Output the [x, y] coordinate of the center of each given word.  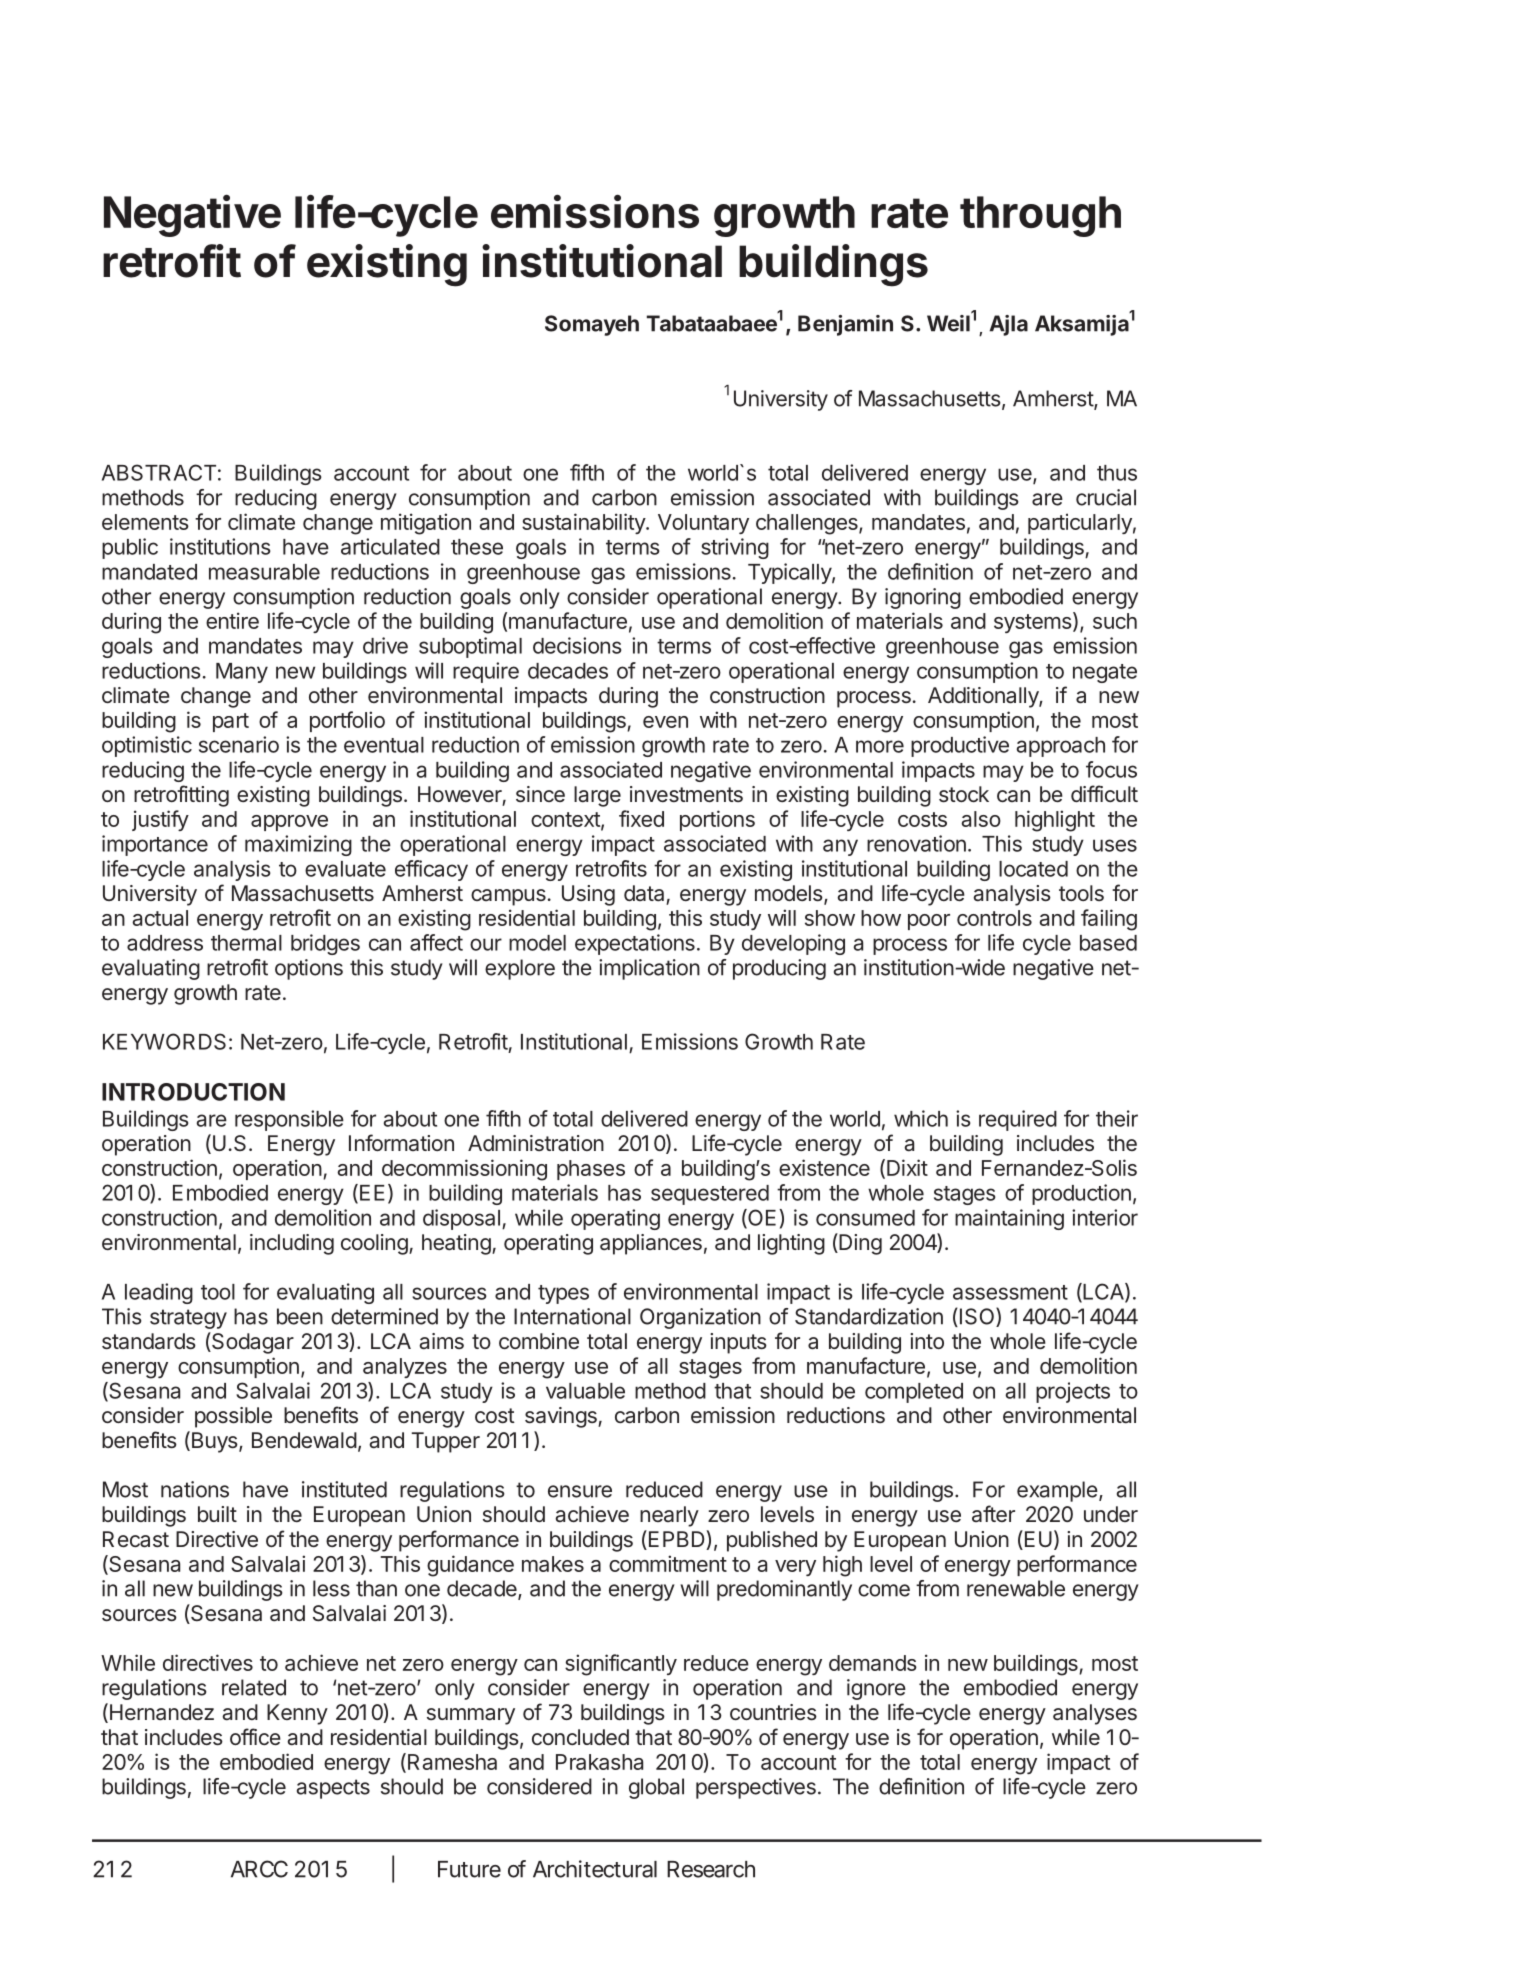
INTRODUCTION [193, 1092]
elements [145, 522]
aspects [333, 1789]
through [1040, 216]
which [921, 1118]
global [656, 1788]
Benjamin [845, 325]
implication [649, 969]
